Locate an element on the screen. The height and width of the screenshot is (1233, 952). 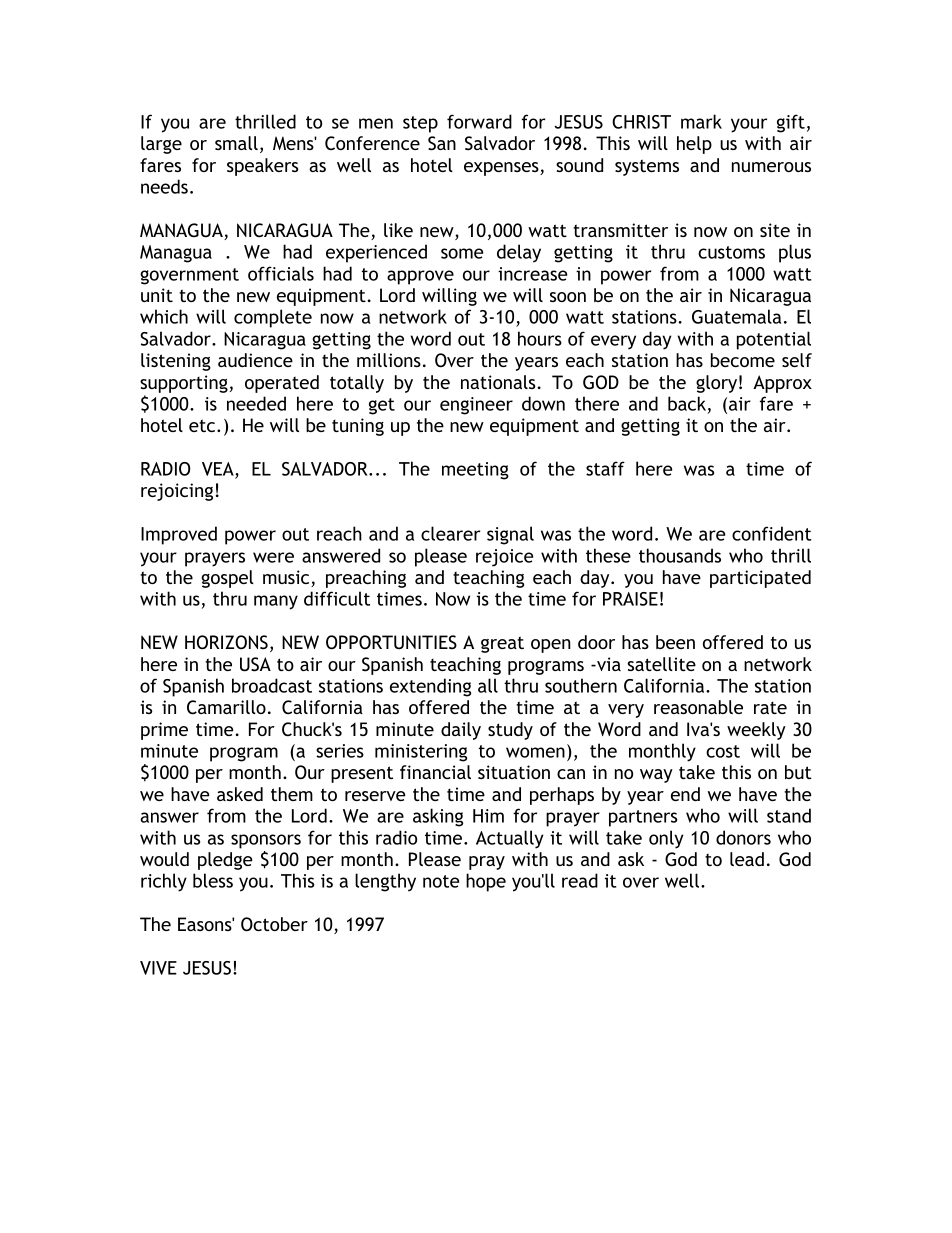
October is located at coordinates (274, 924).
